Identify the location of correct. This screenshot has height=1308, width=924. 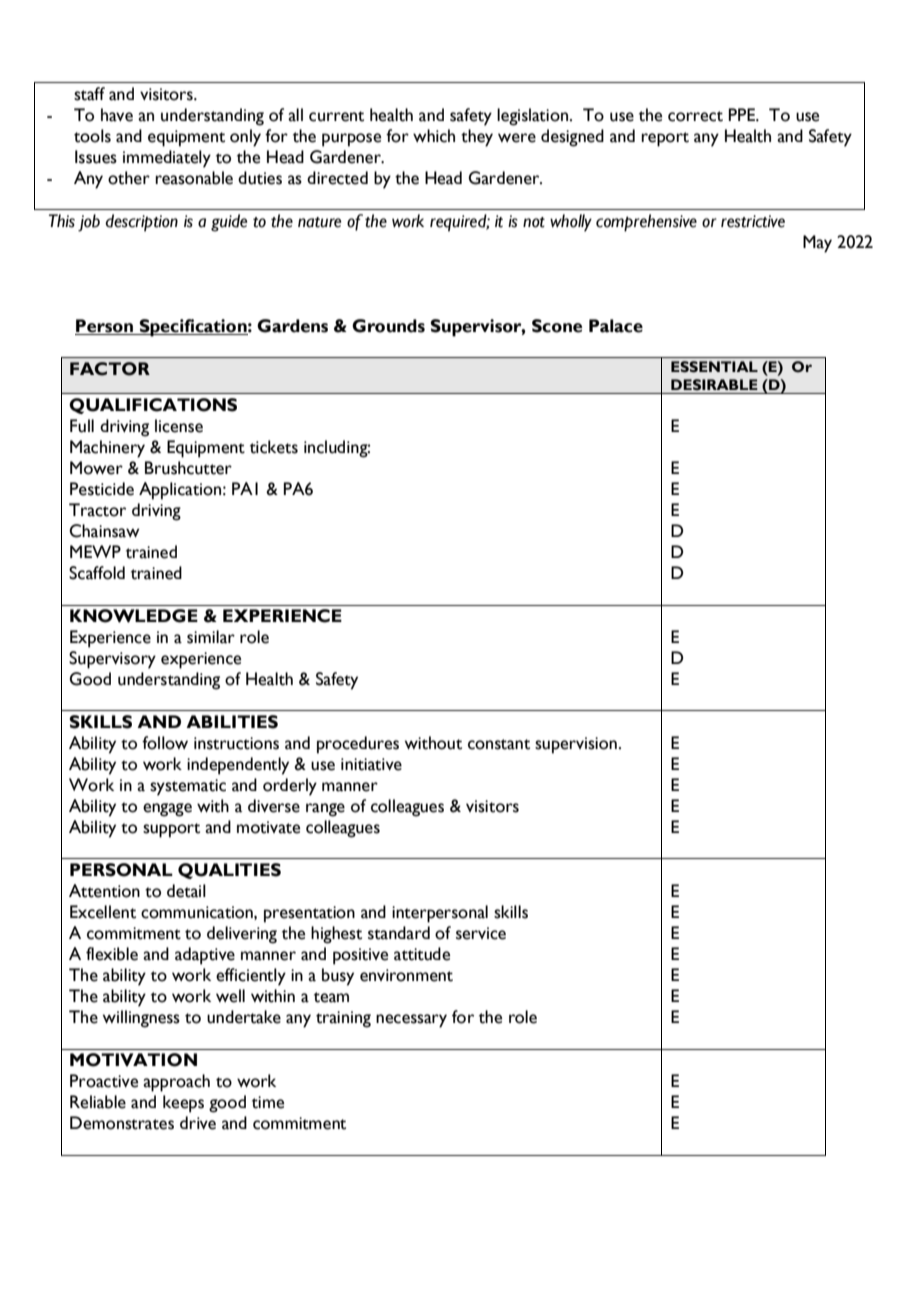
(695, 116).
